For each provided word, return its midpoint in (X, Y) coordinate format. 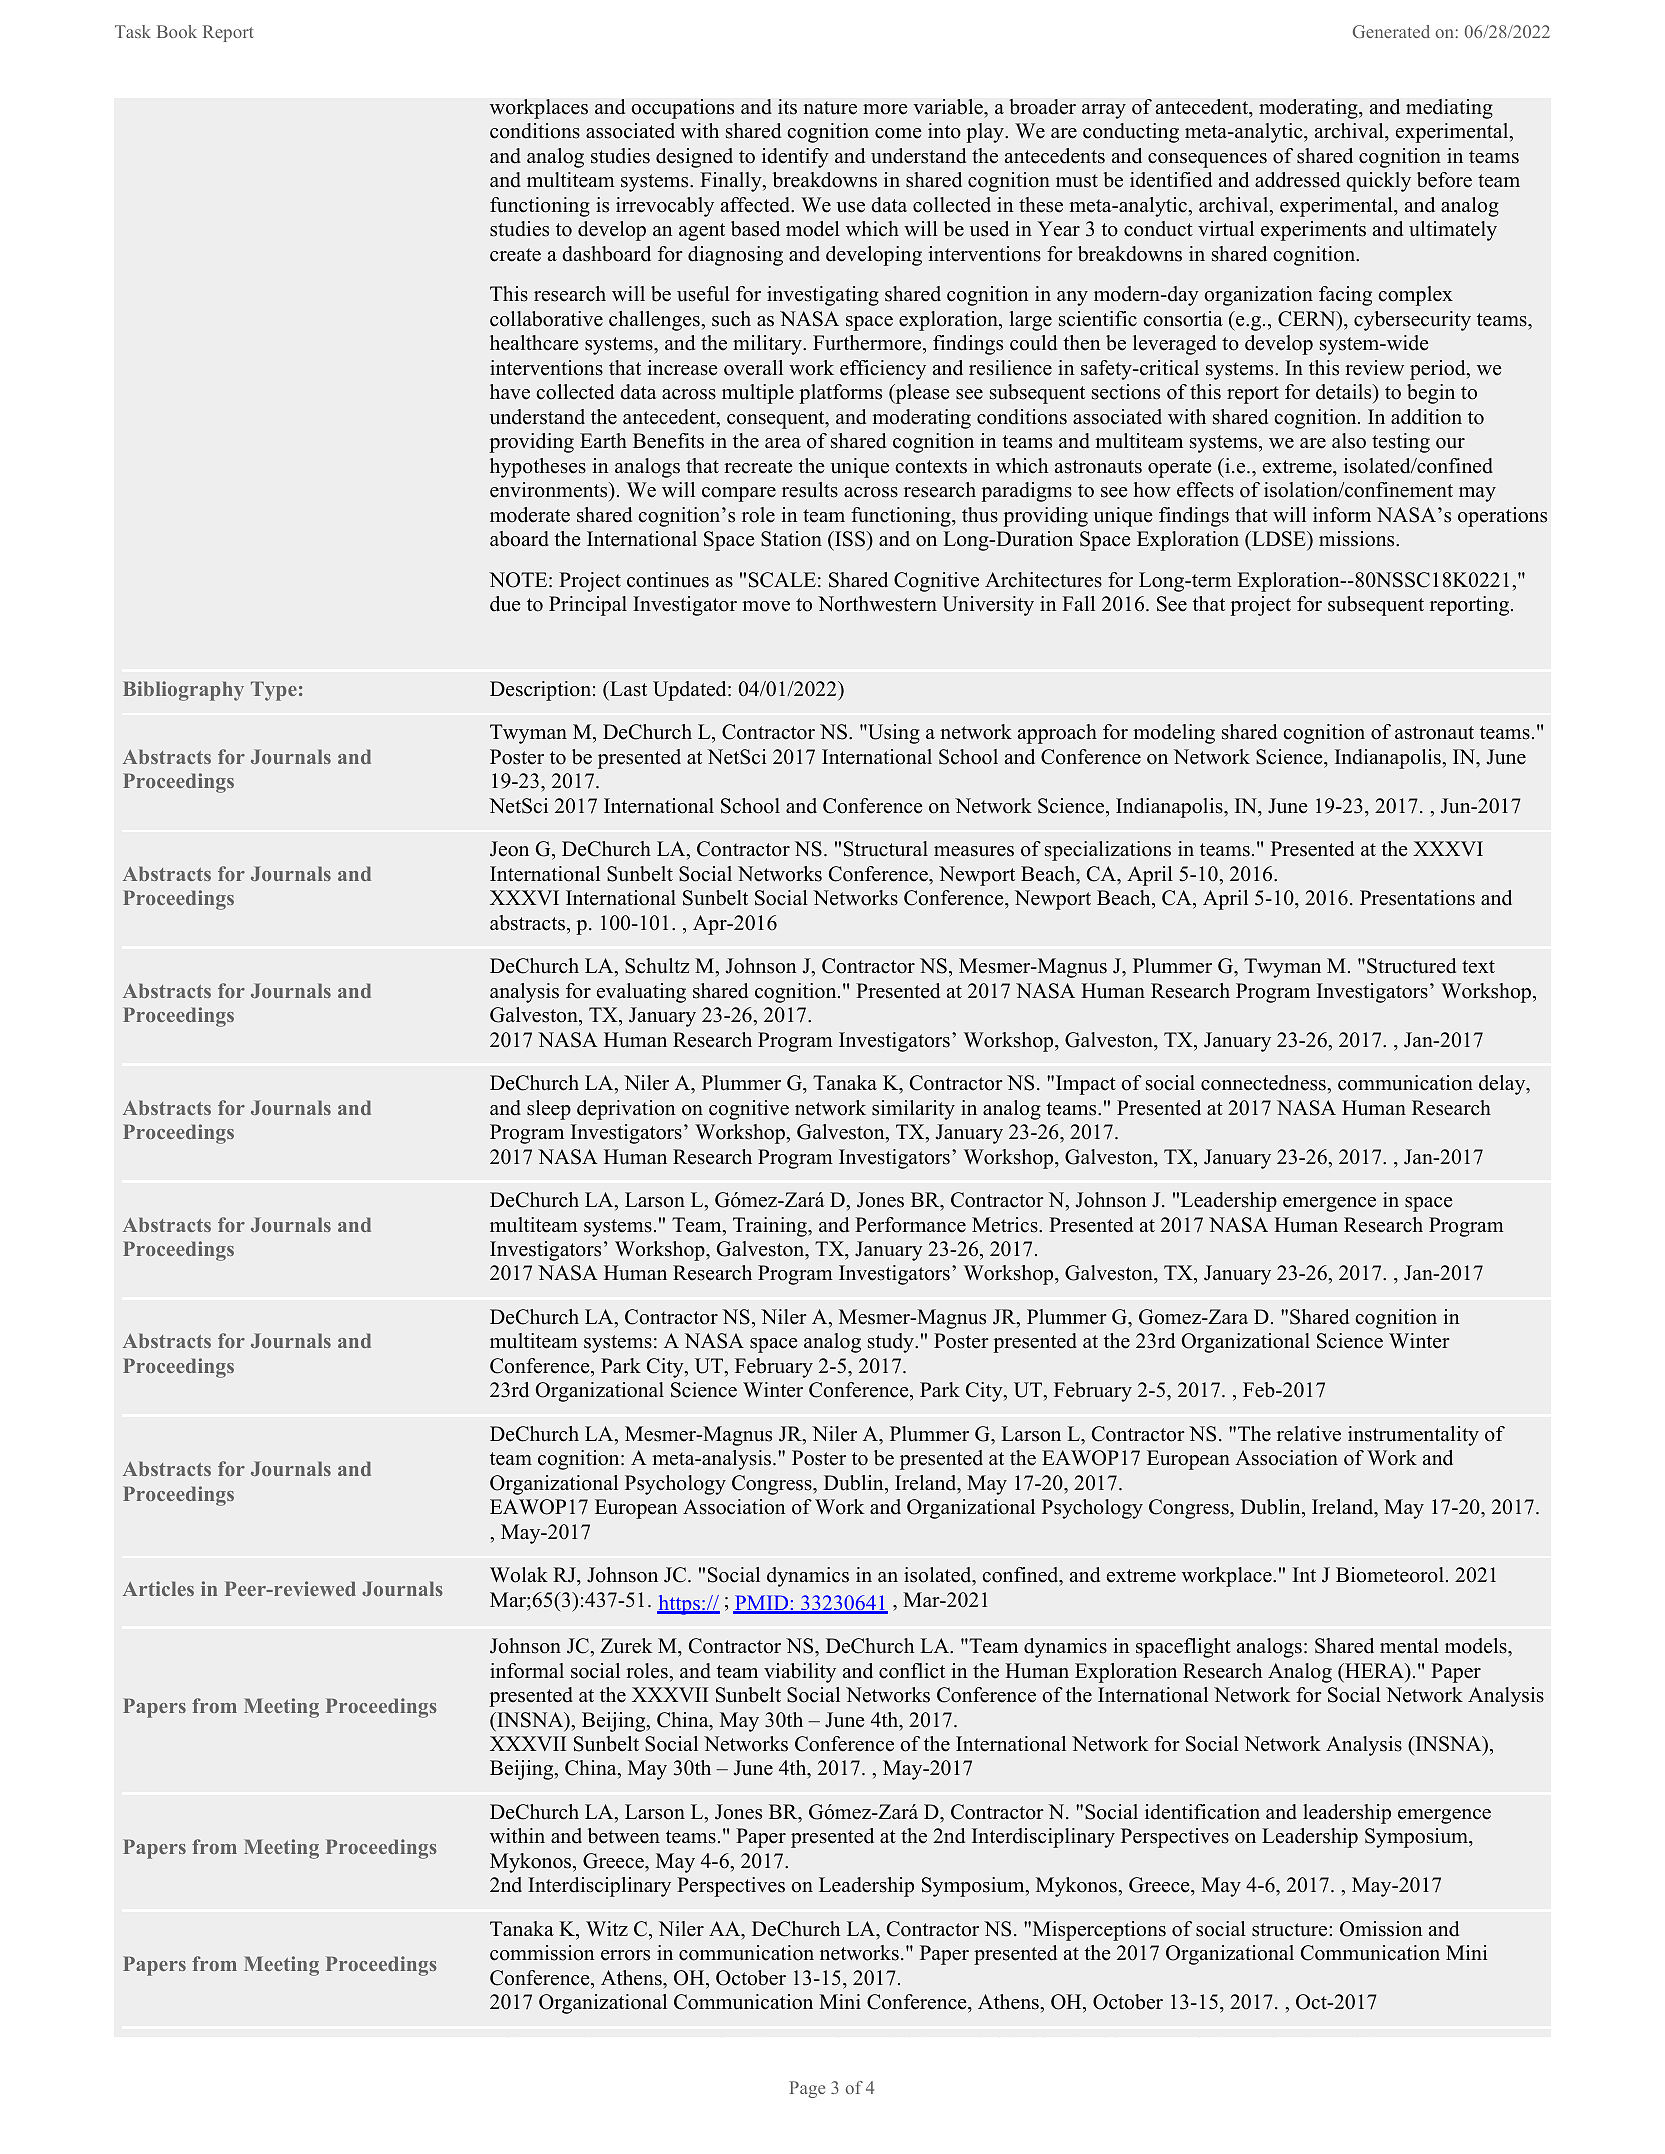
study (892, 1343)
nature (830, 108)
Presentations (1417, 898)
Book (177, 31)
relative (1309, 1434)
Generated (1391, 31)
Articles (158, 1588)
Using (893, 734)
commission (542, 1953)
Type (274, 691)
